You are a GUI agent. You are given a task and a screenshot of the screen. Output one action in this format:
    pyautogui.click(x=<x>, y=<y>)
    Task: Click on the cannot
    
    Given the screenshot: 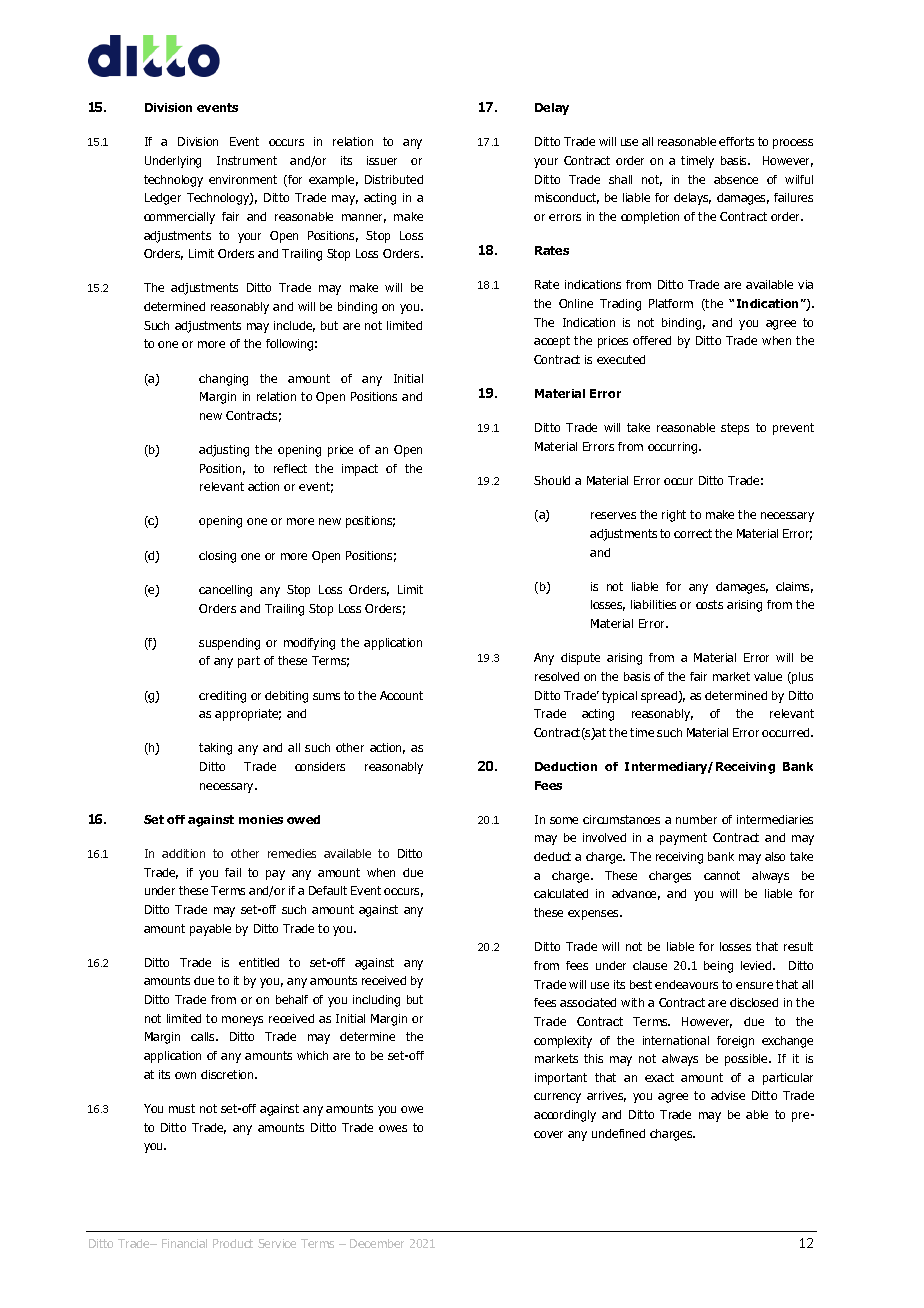 What is the action you would take?
    pyautogui.click(x=722, y=875)
